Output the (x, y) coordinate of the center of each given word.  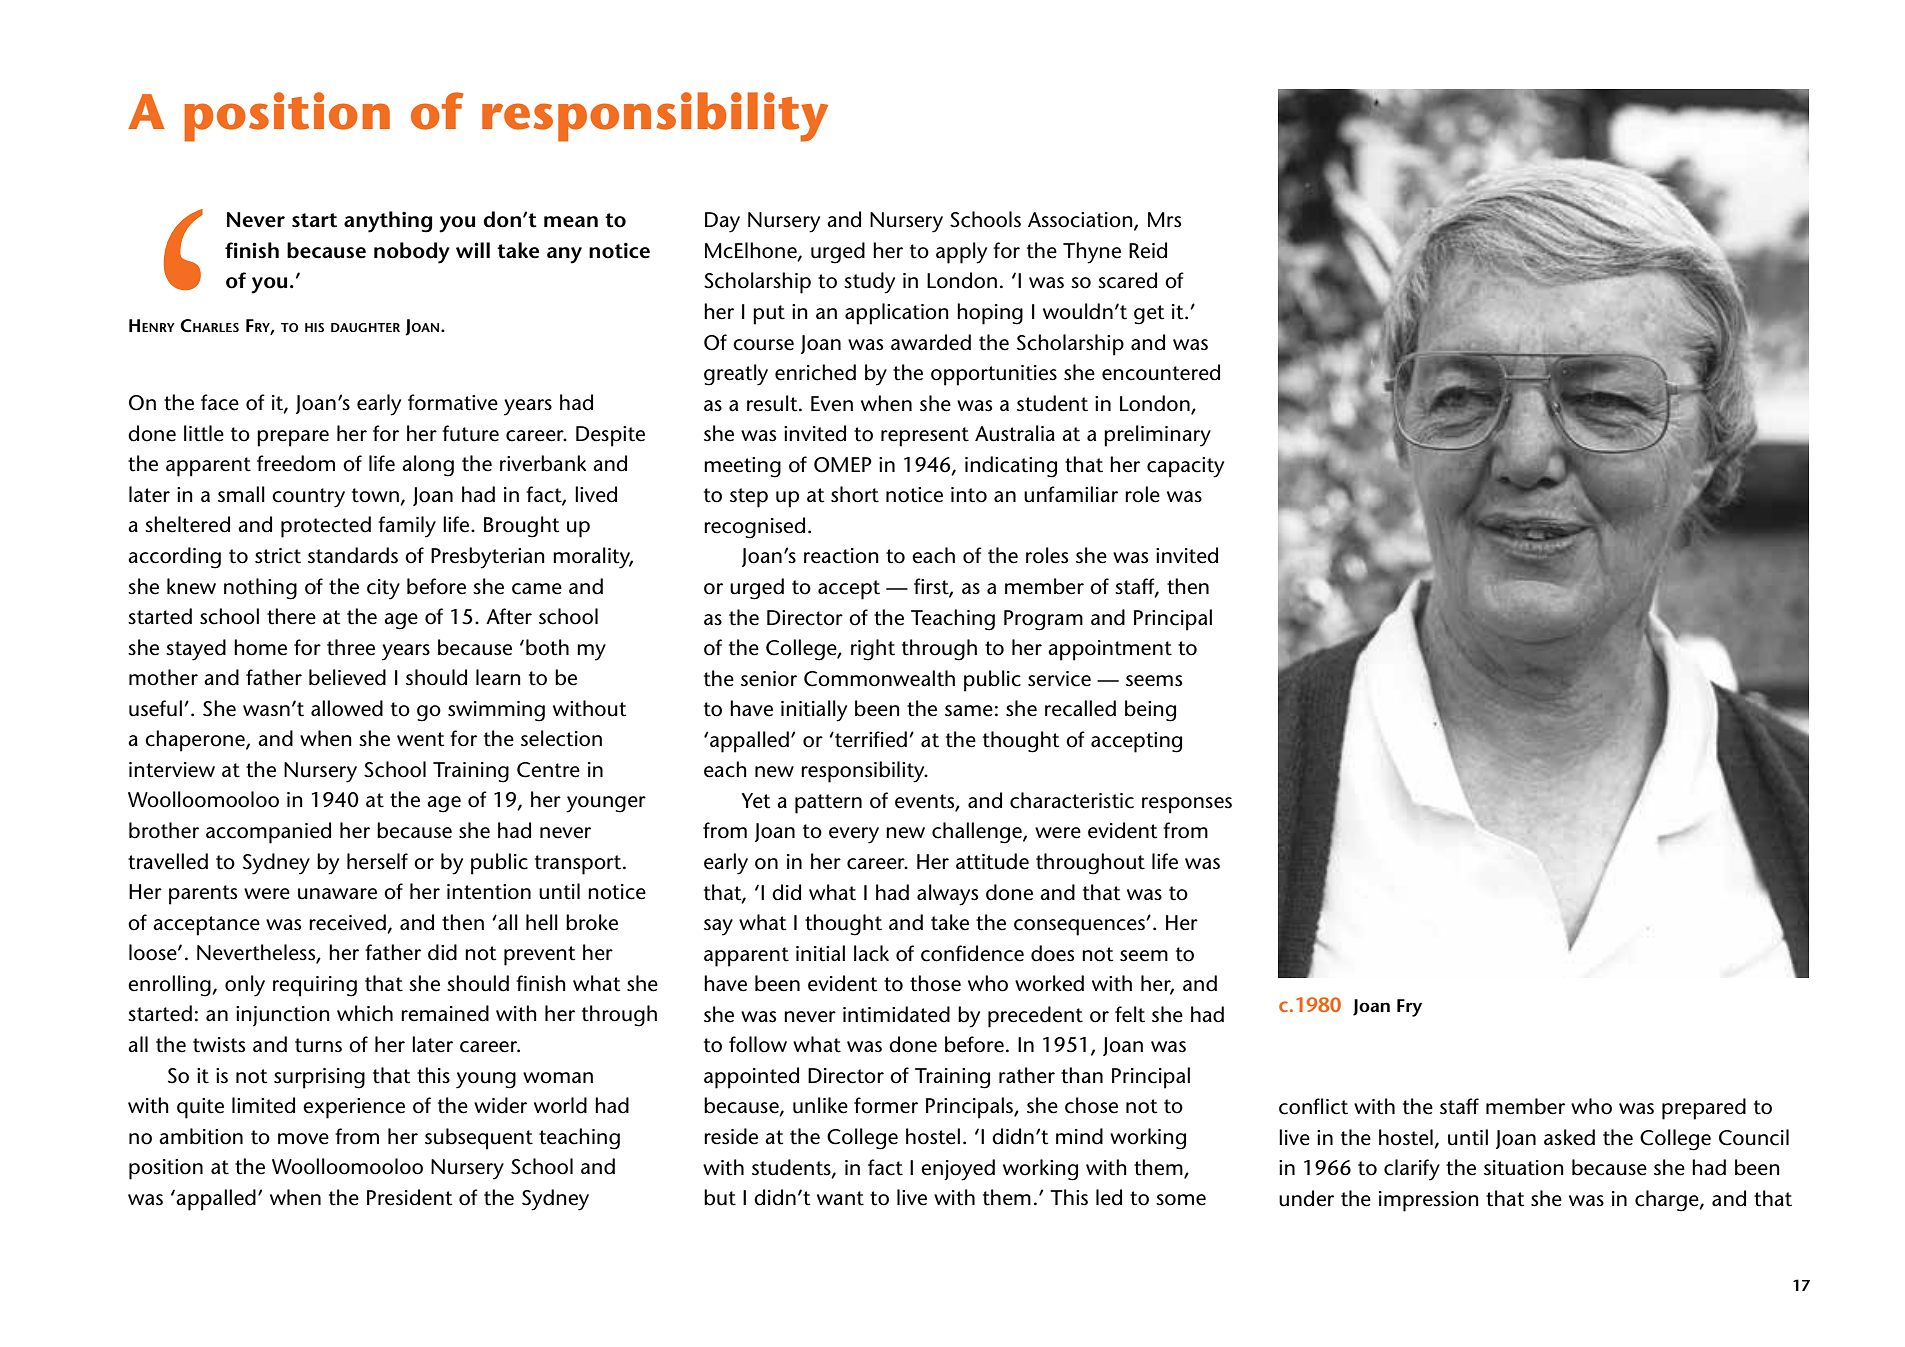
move (303, 1139)
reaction (841, 556)
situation (1524, 1168)
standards (353, 555)
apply (961, 253)
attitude (992, 861)
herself (377, 861)
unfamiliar (1071, 494)
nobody (412, 253)
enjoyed (958, 1170)
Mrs (1164, 220)
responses (1187, 805)
